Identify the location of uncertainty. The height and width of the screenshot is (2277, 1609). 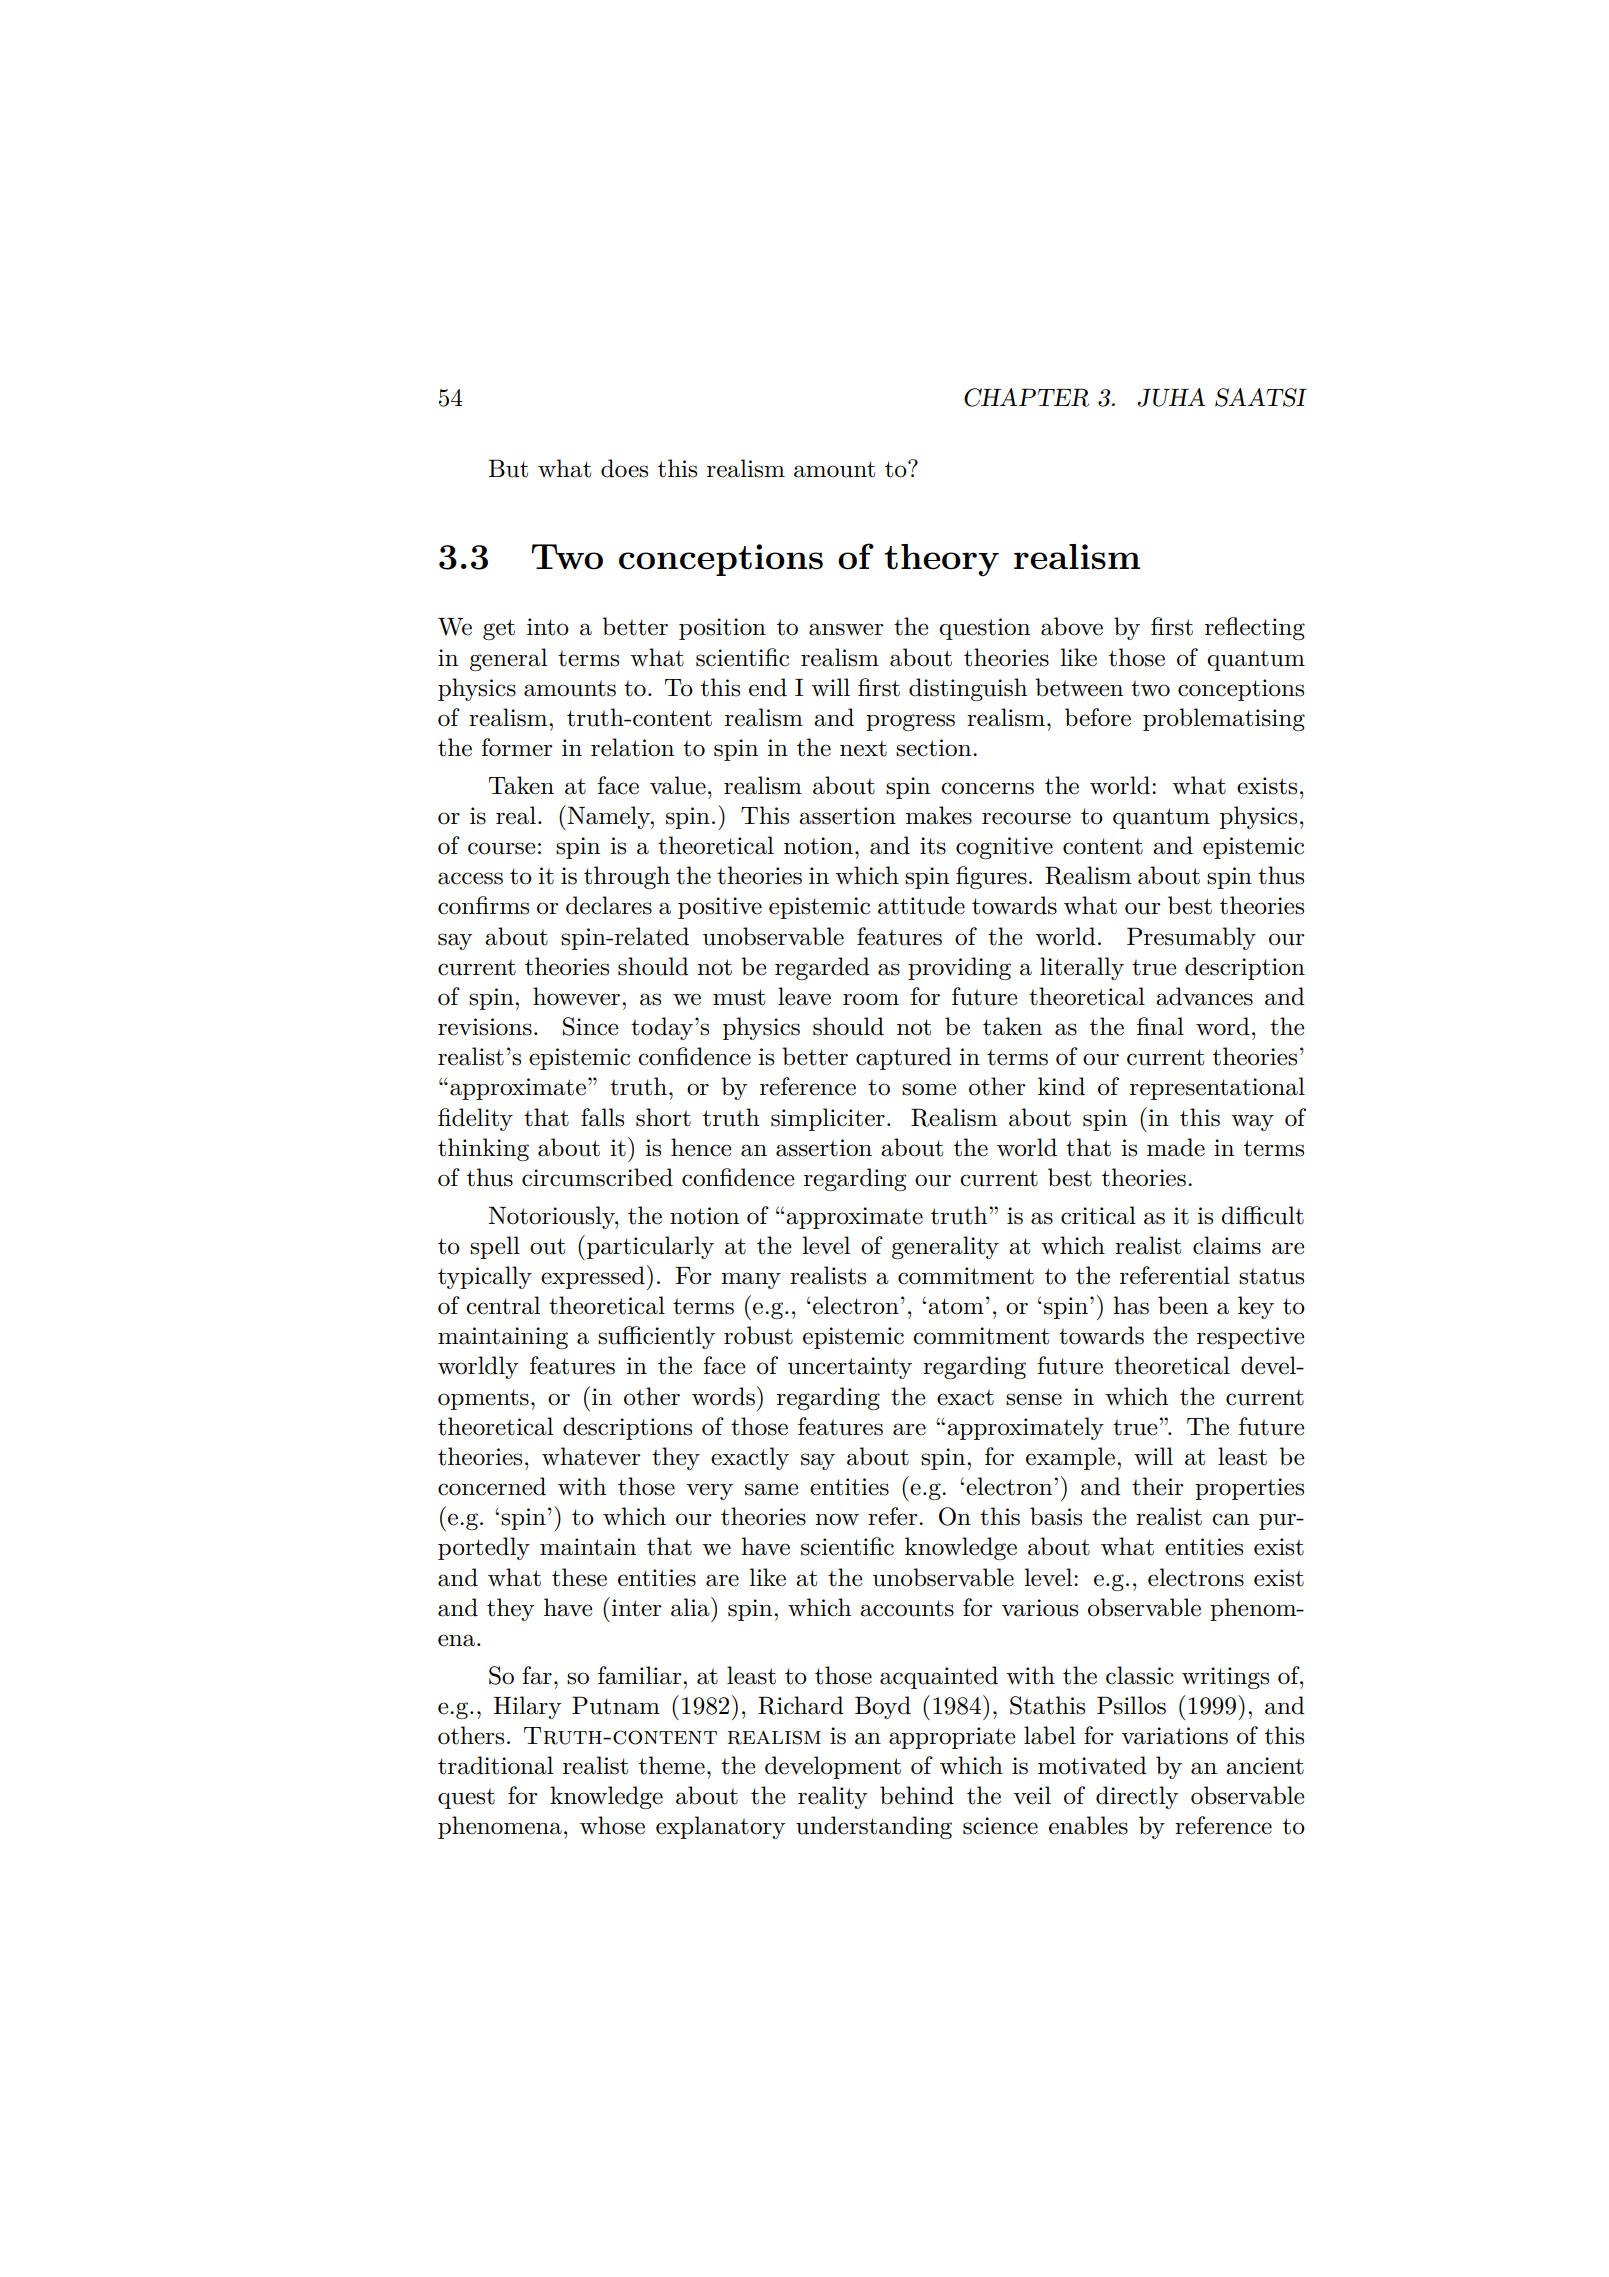
(850, 1368).
